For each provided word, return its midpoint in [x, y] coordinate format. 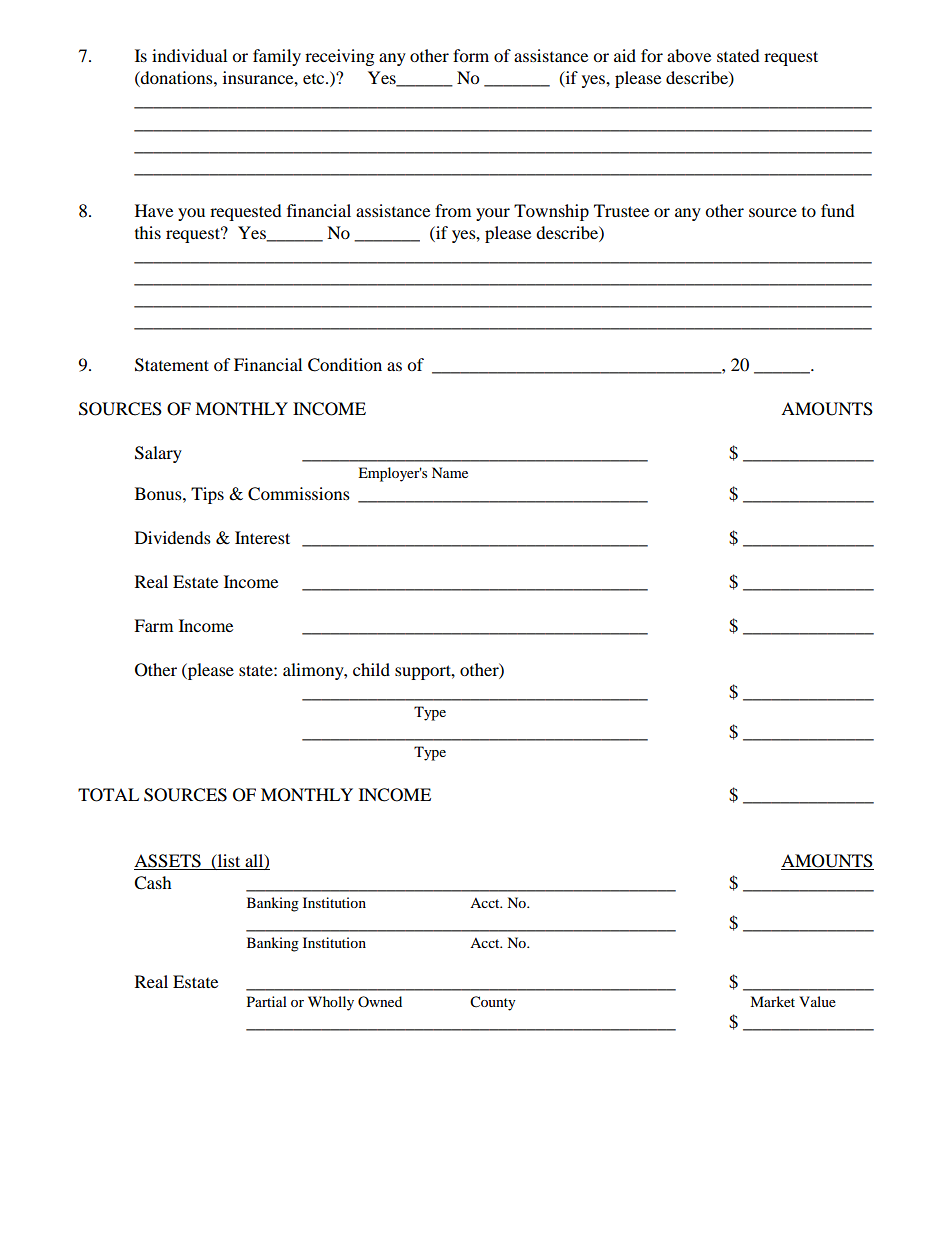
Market [772, 1001]
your [493, 214]
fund [838, 210]
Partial [267, 1001]
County [493, 1003]
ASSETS [168, 862]
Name [450, 472]
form [471, 55]
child [371, 669]
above [689, 55]
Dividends [173, 537]
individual [189, 55]
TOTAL [108, 795]
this [148, 232]
